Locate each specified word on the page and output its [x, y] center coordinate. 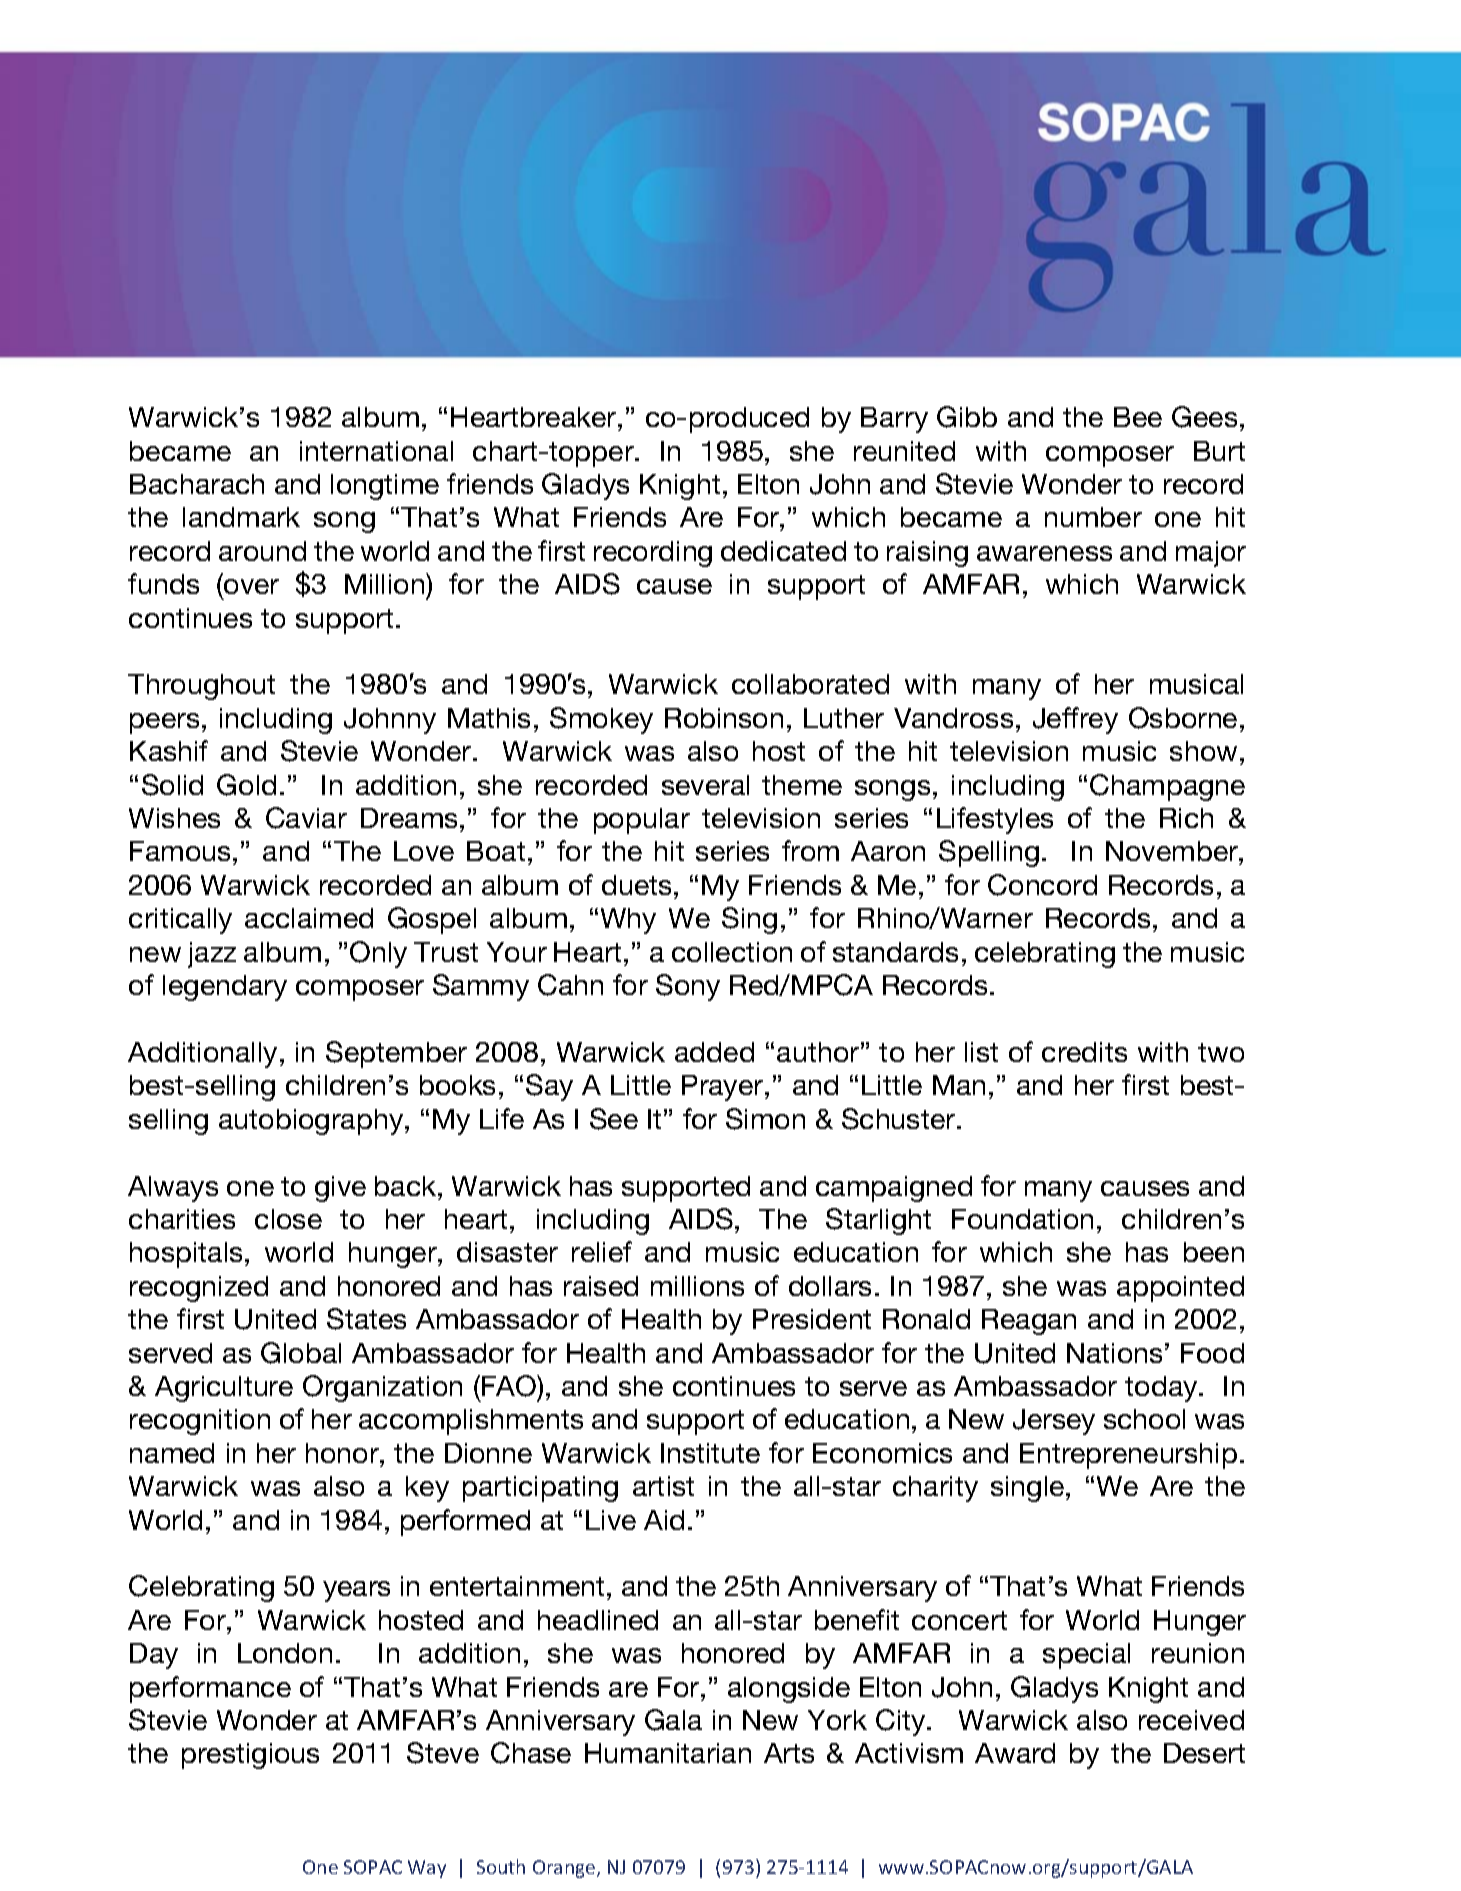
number [1093, 517]
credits [1084, 1052]
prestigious [250, 1756]
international [376, 451]
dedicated [783, 551]
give [340, 1189]
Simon [765, 1119]
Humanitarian [668, 1753]
